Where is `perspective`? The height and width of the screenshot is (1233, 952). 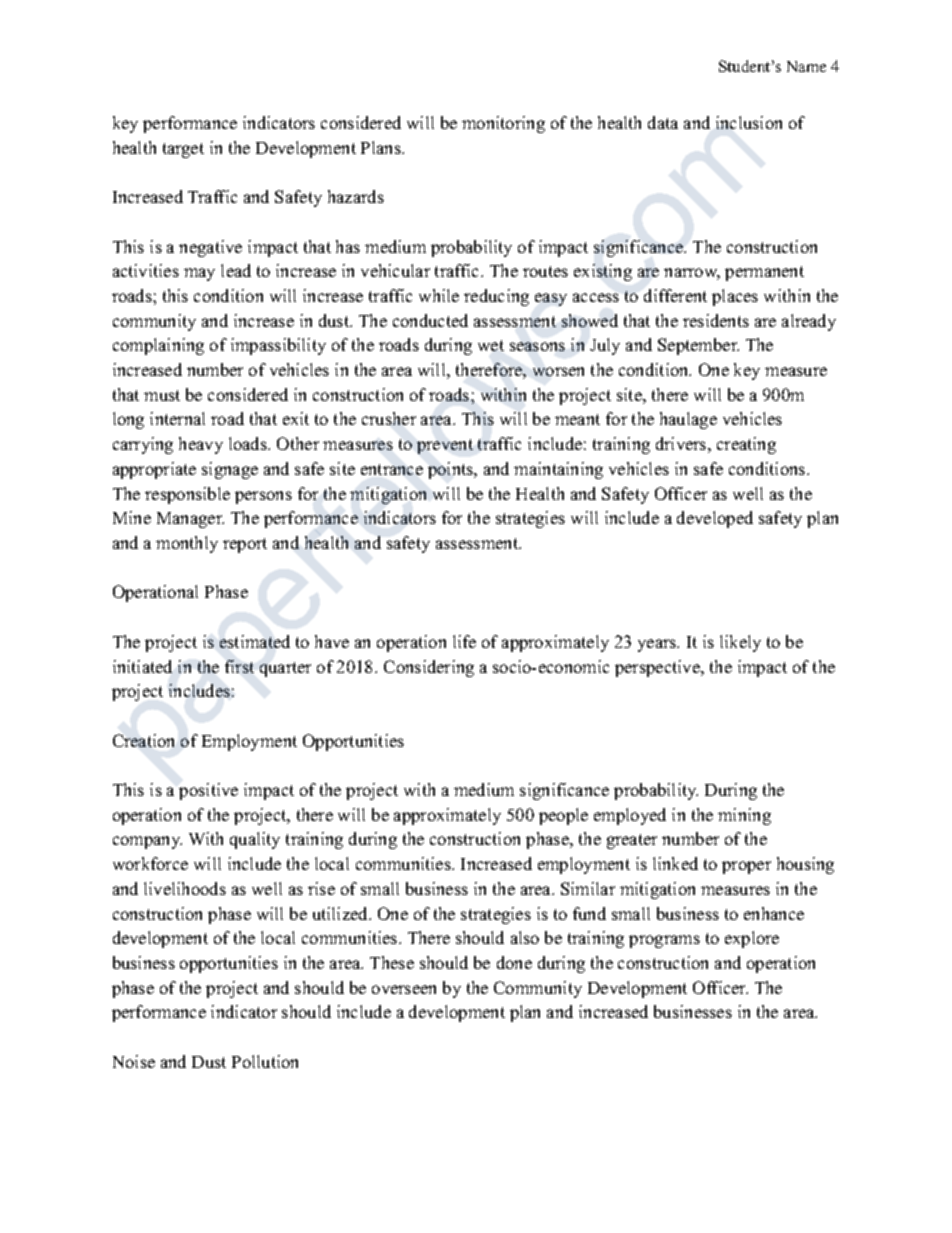
perspective is located at coordinates (658, 668).
